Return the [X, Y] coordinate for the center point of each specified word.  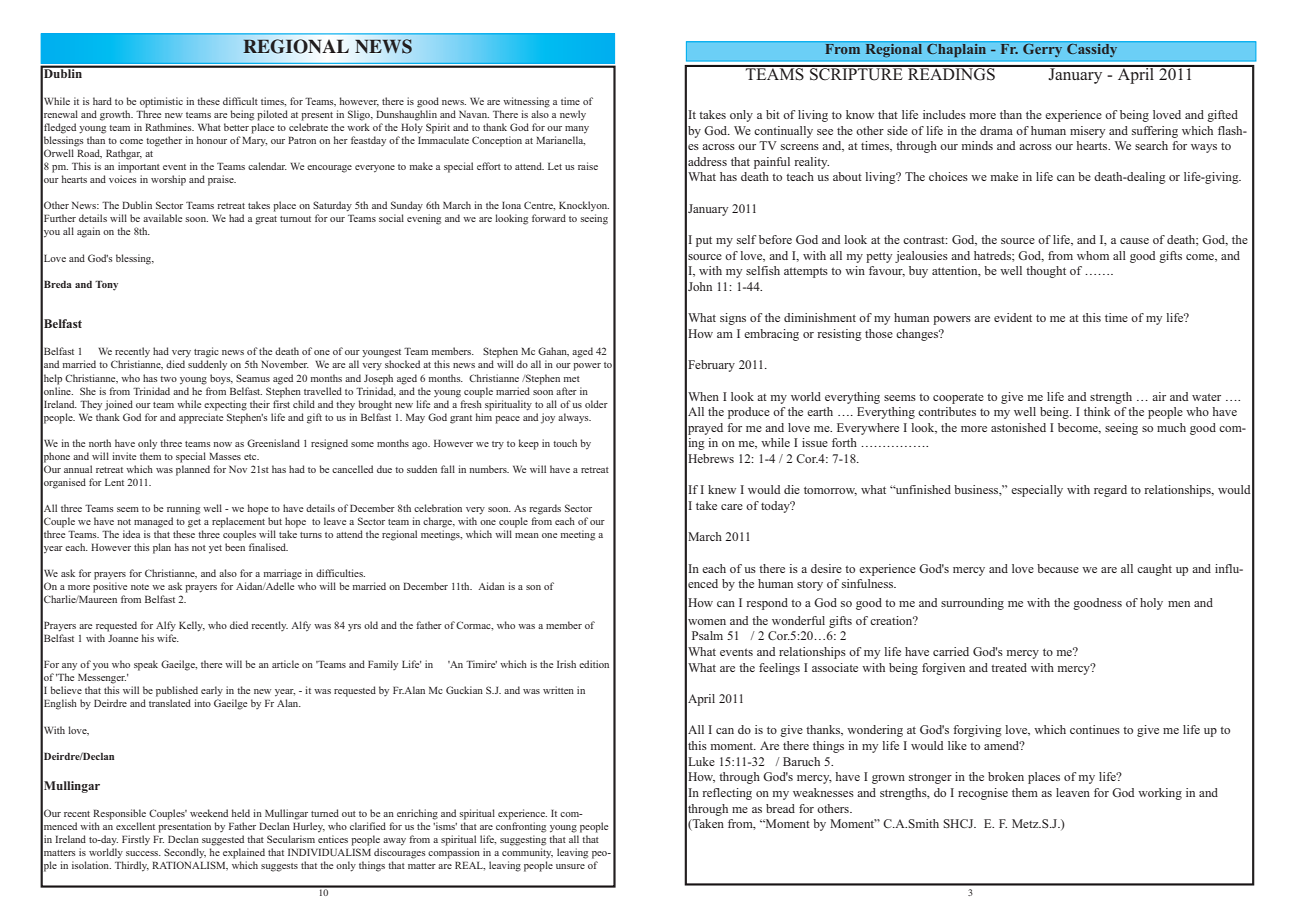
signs [733, 319]
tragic [206, 352]
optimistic [161, 102]
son [533, 587]
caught [1154, 570]
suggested [223, 840]
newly [573, 115]
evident [1013, 317]
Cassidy [1092, 49]
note [140, 587]
